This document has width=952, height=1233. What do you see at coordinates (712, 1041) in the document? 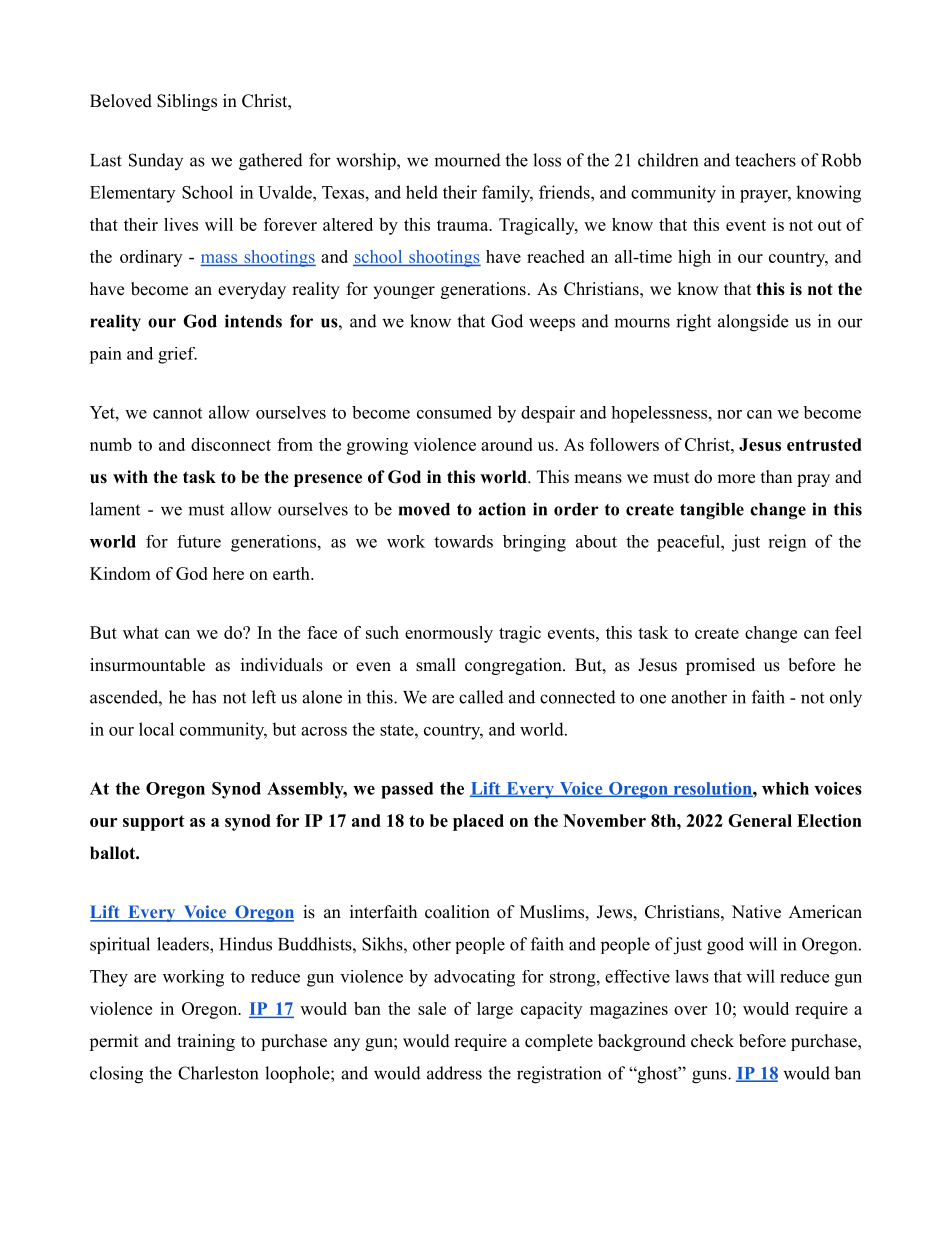
I see `check` at bounding box center [712, 1041].
